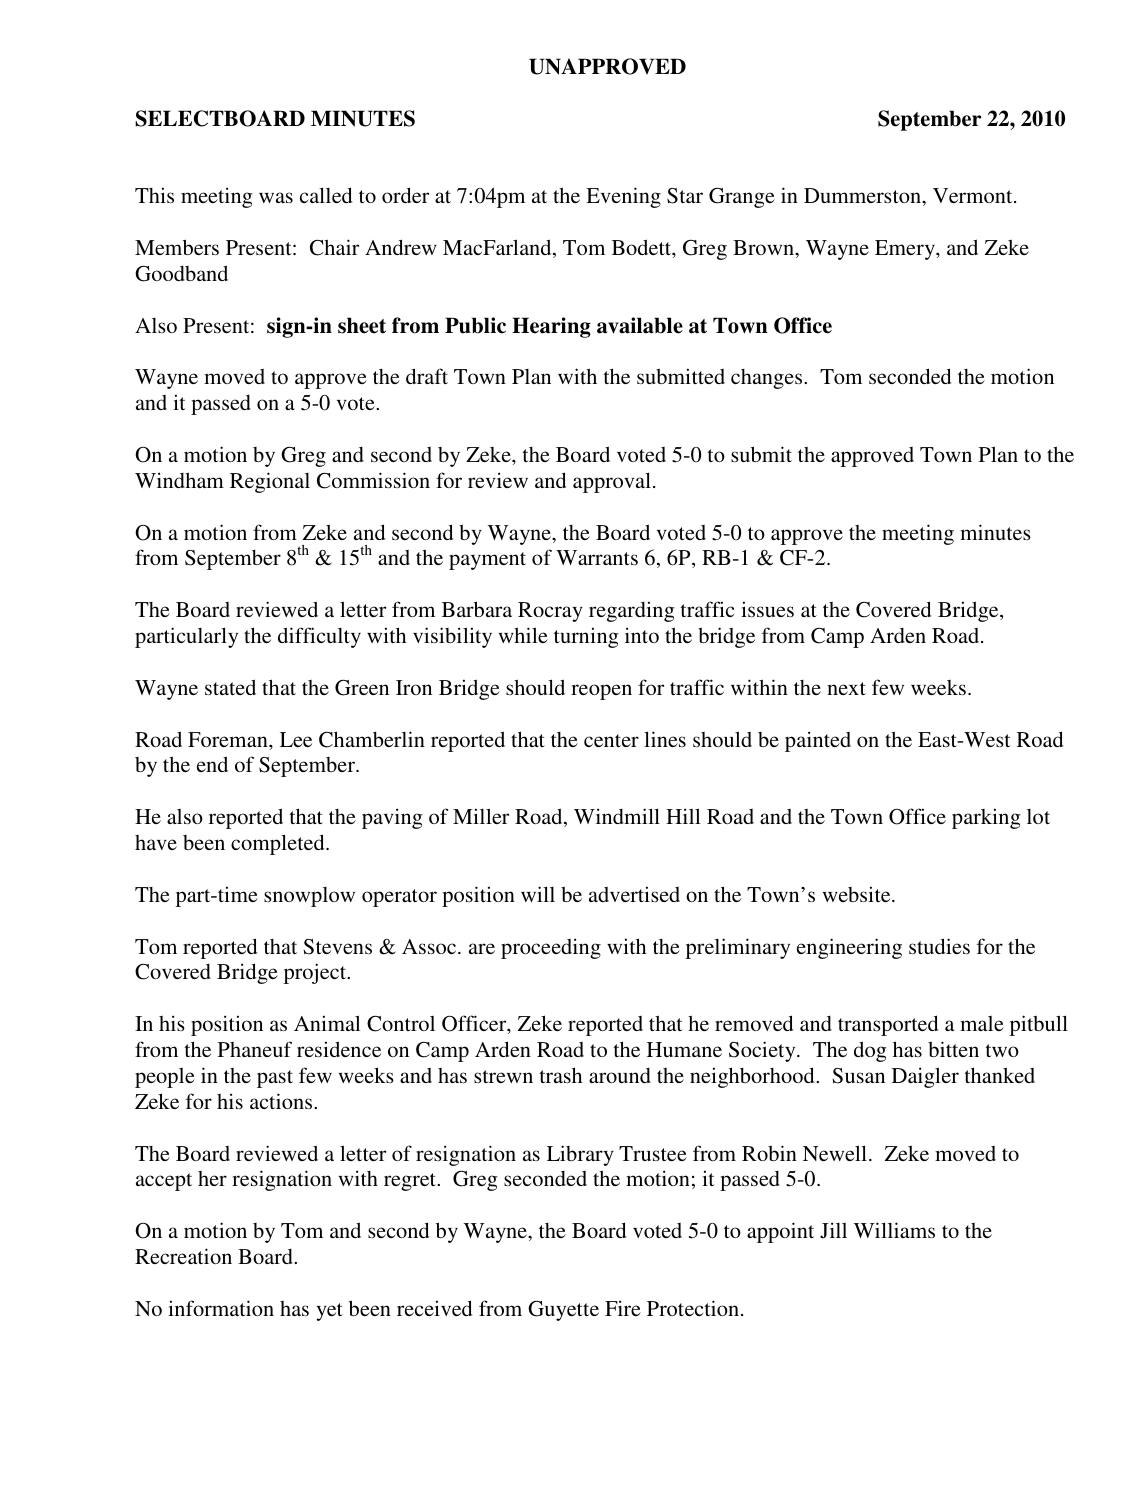  Describe the element at coordinates (551, 948) in the page. I see `proceeding` at that location.
